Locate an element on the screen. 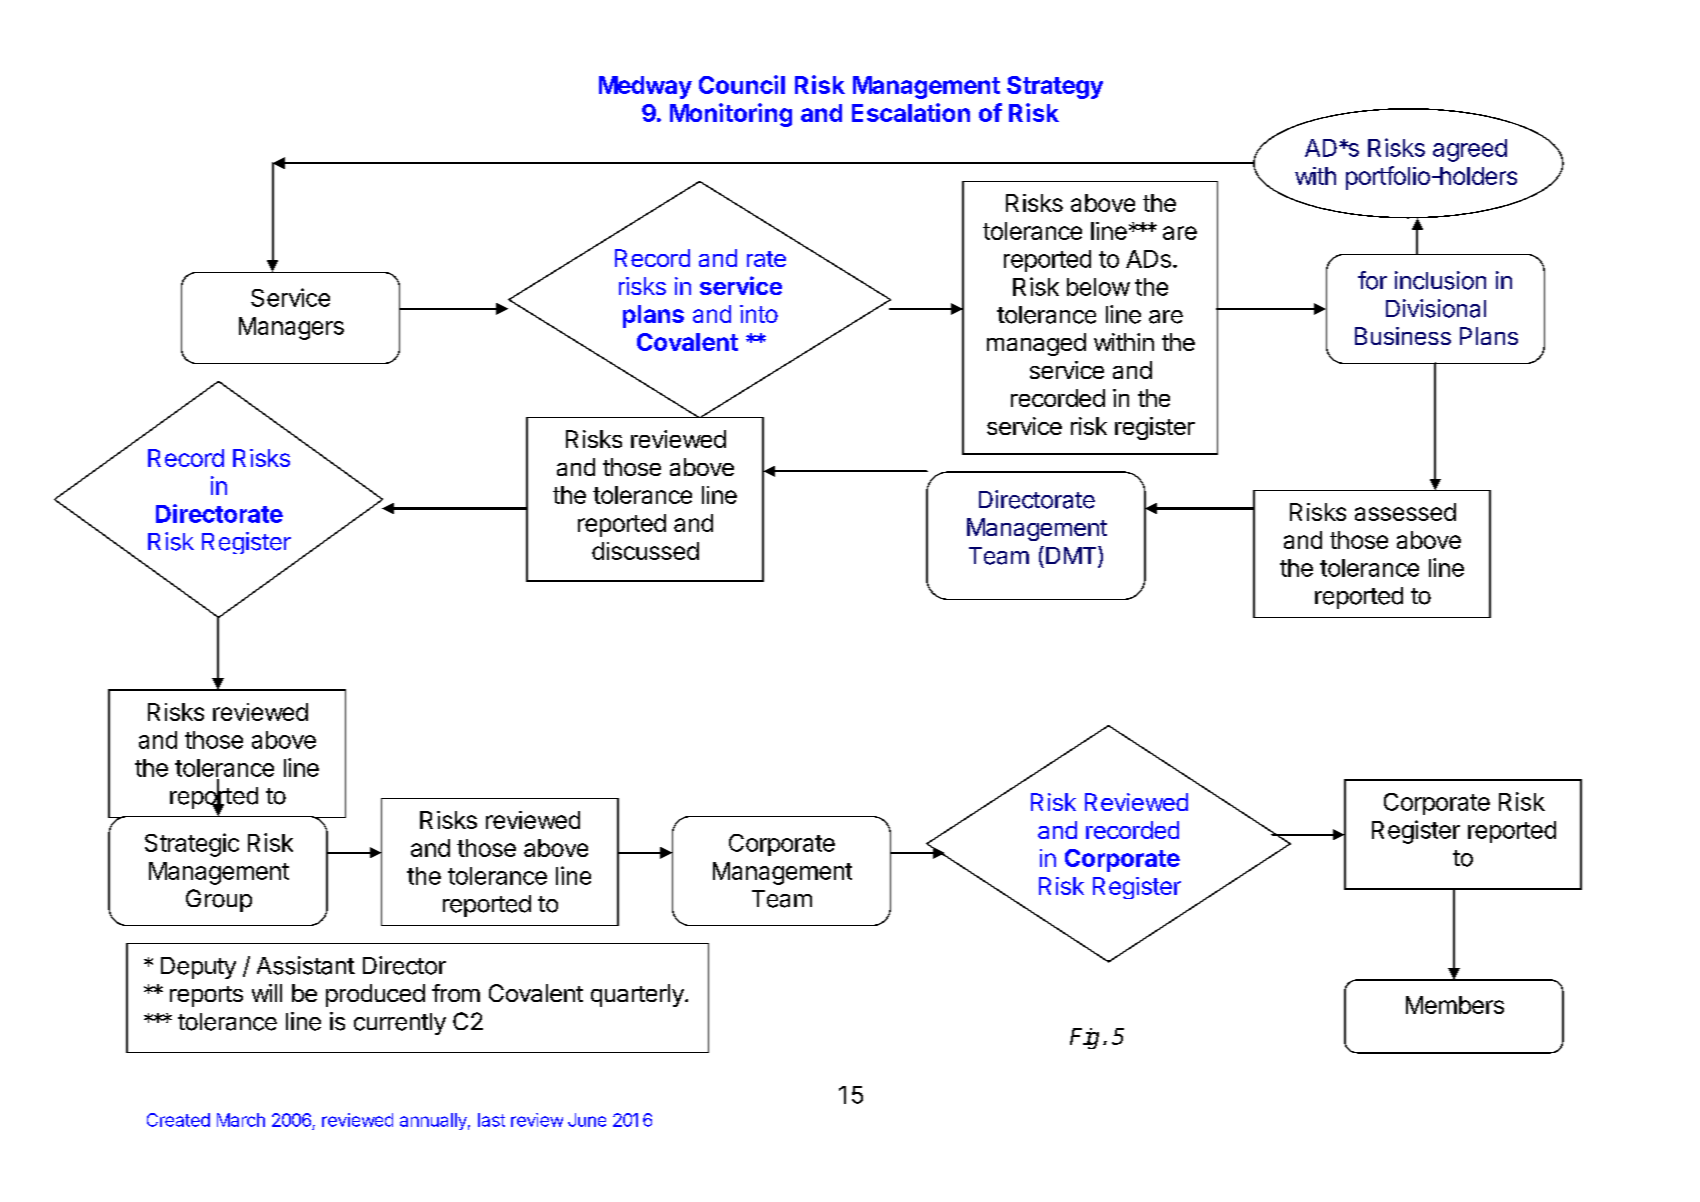 Image resolution: width=1700 pixels, height=1202 pixels. March is located at coordinates (241, 1120).
